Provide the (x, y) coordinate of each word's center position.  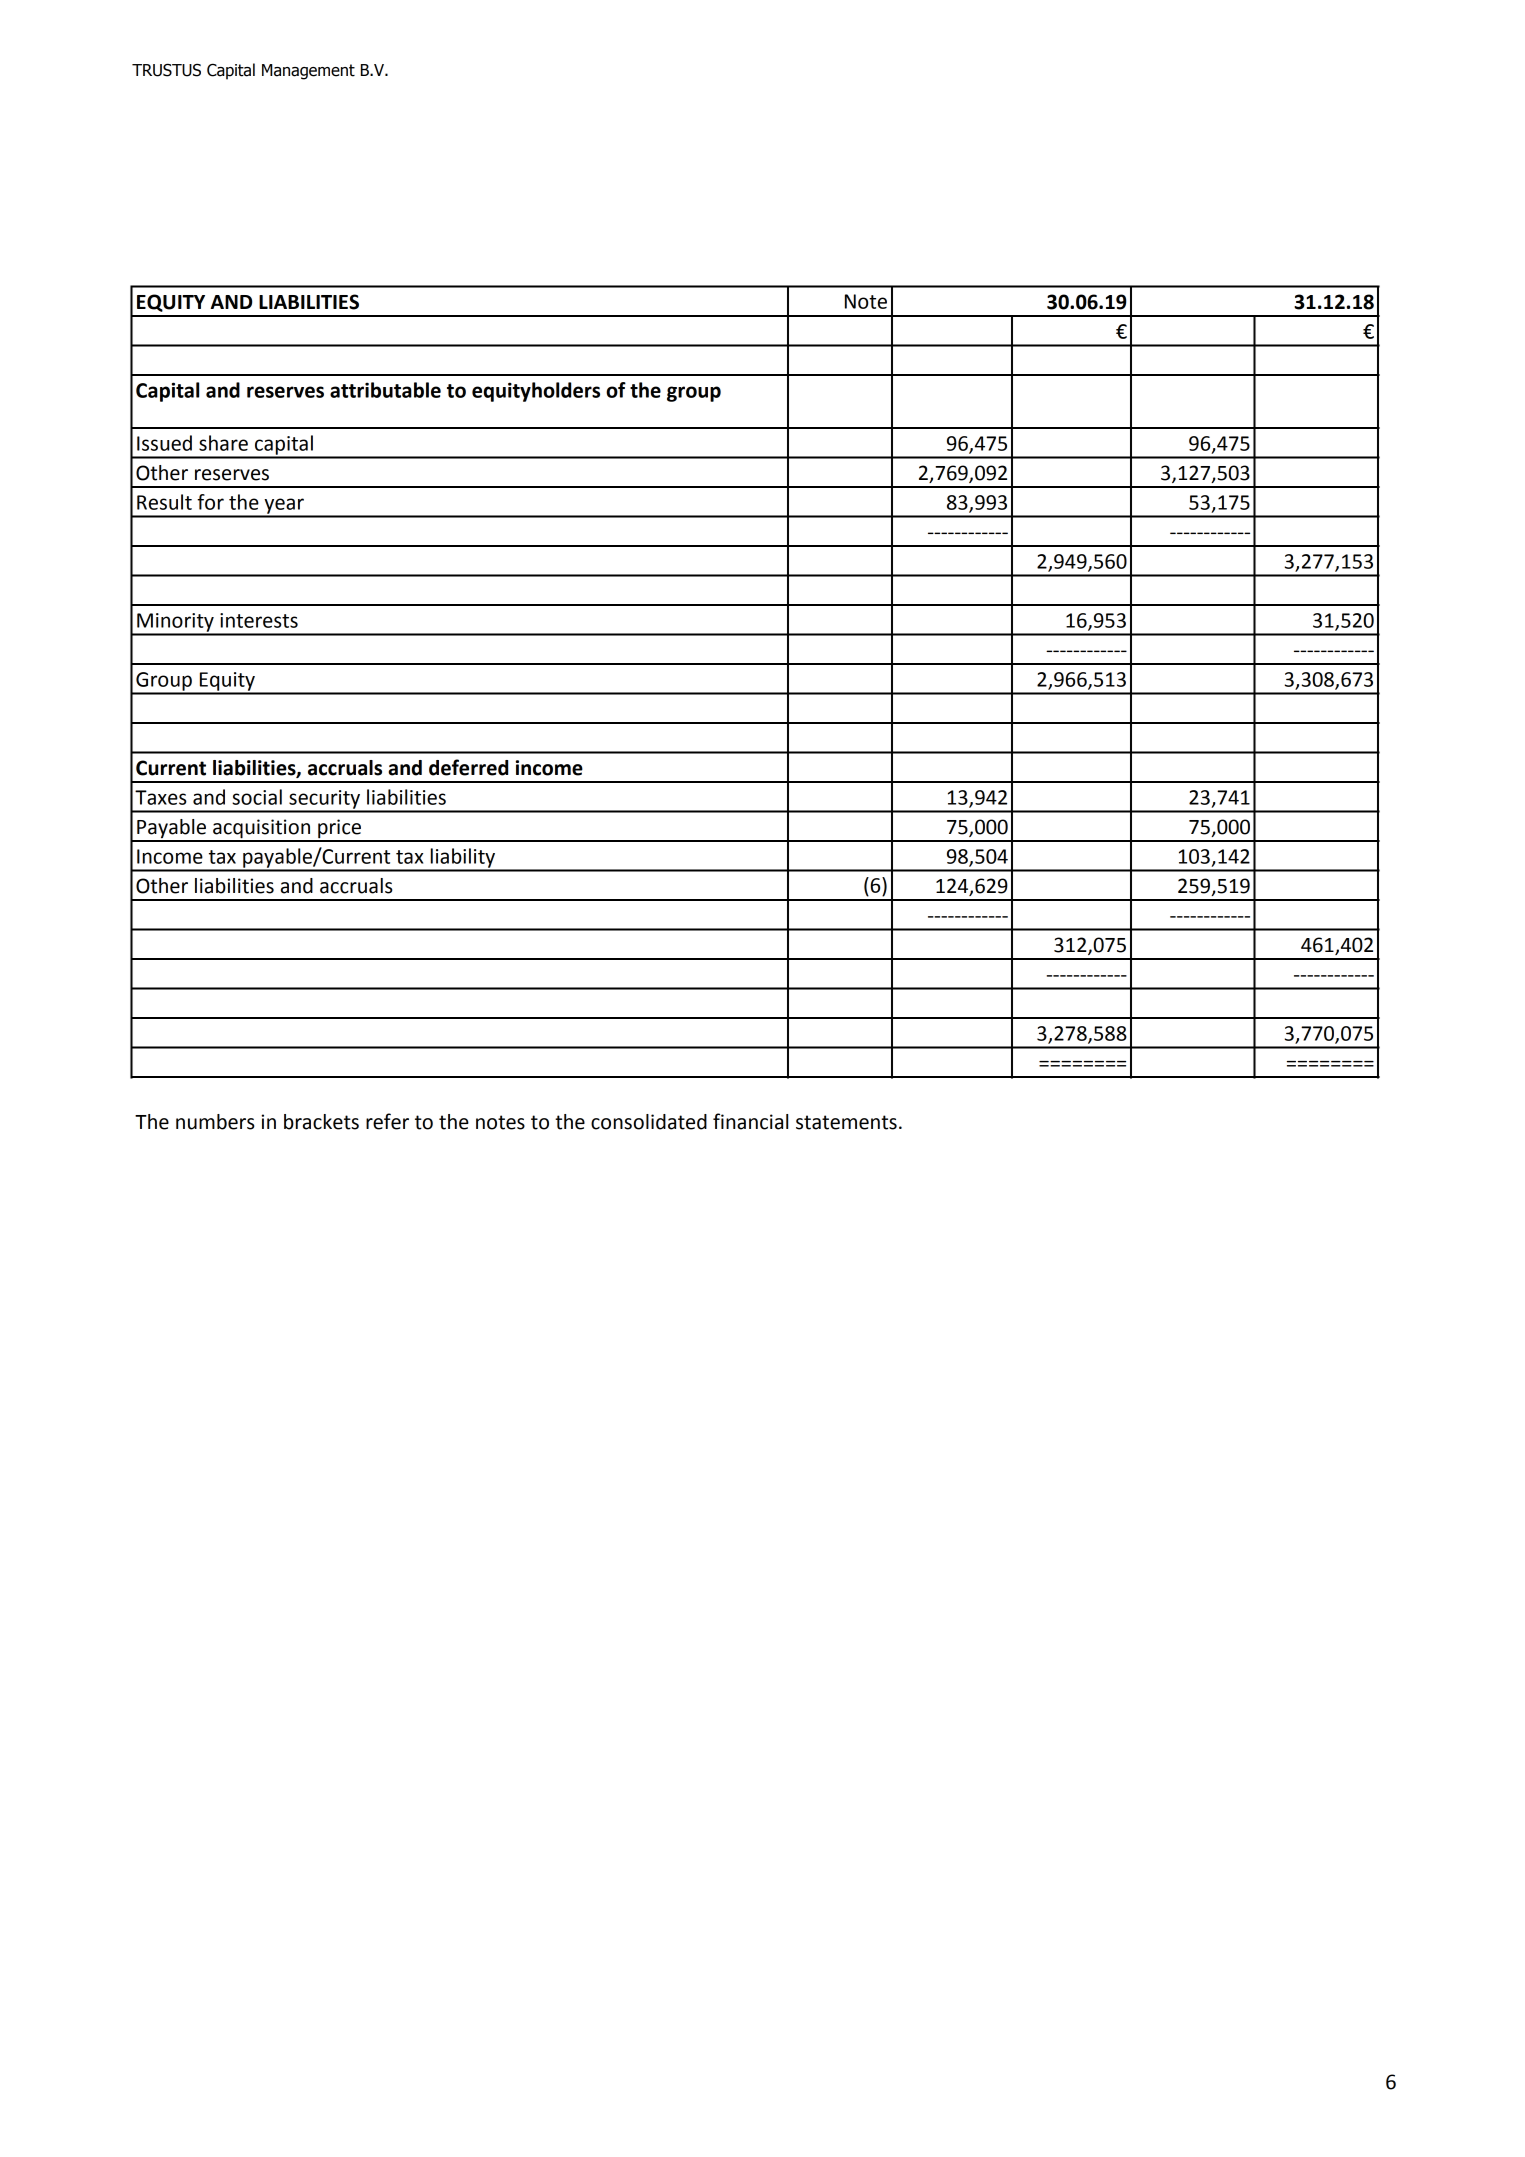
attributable (385, 390)
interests (259, 620)
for (210, 502)
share (223, 443)
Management (308, 72)
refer (387, 1121)
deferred (468, 767)
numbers (215, 1122)
